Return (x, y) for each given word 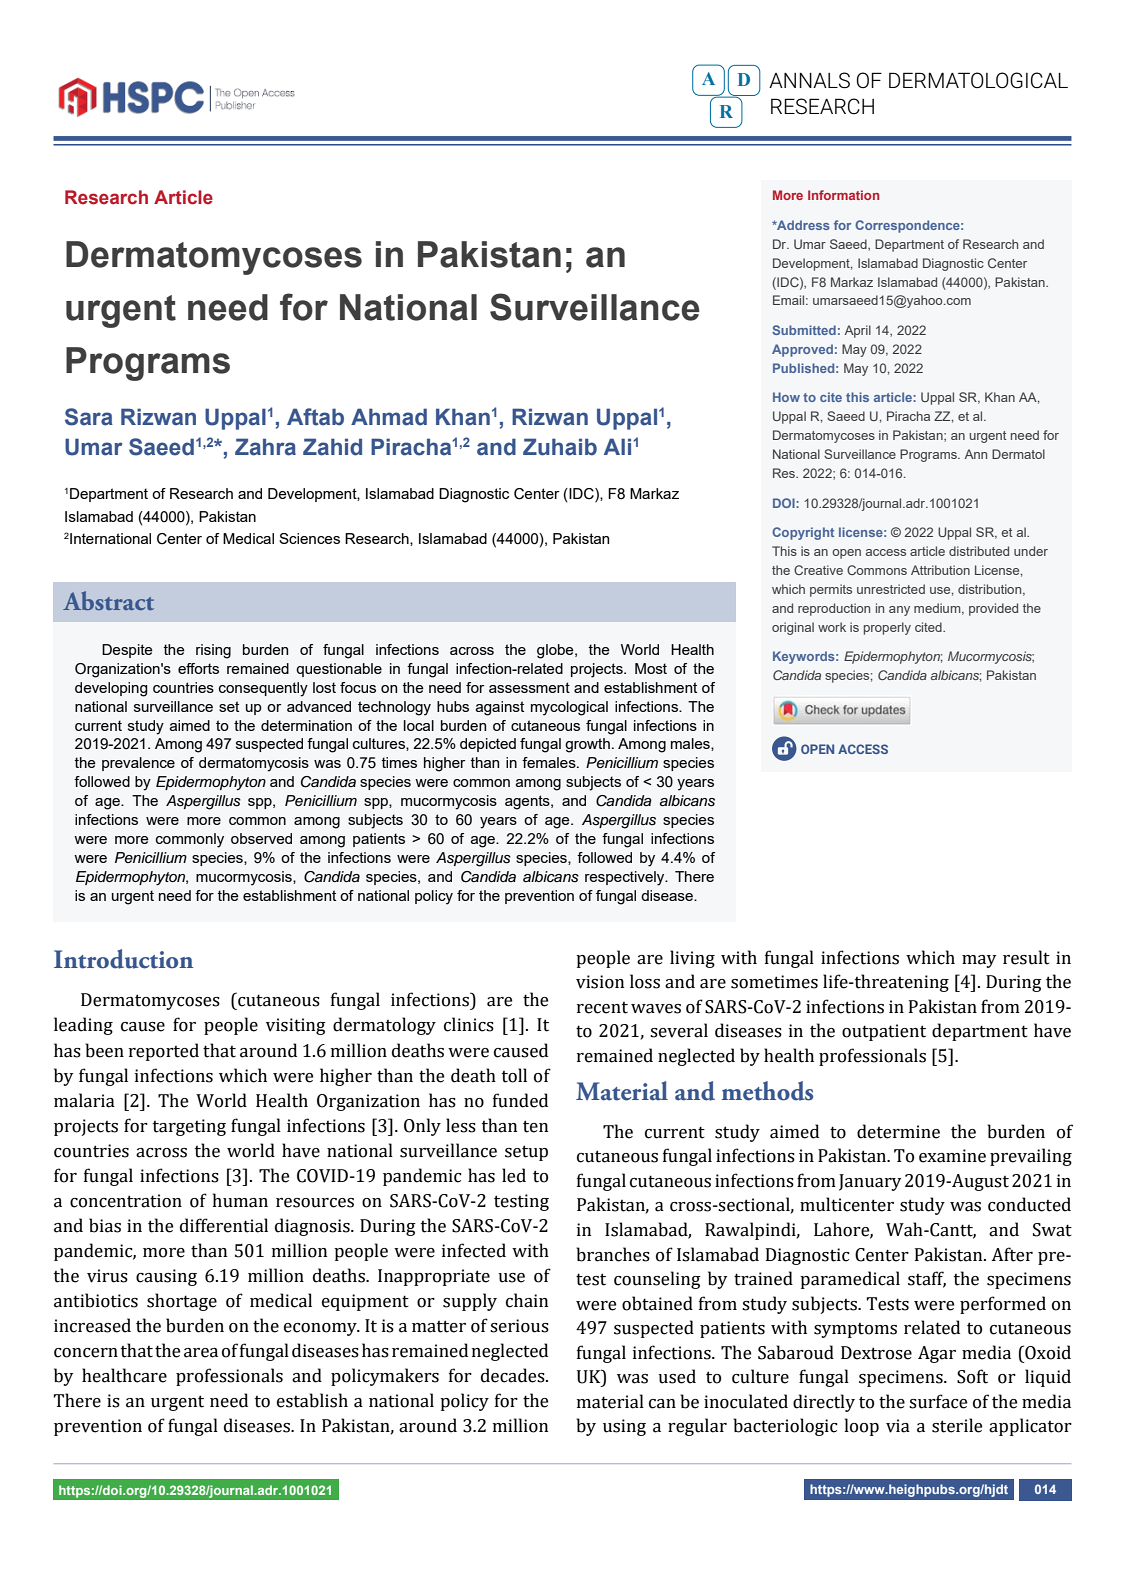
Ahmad (389, 417)
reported (164, 1052)
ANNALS (809, 80)
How (786, 397)
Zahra (265, 447)
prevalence (138, 764)
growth (587, 745)
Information (843, 195)
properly (887, 628)
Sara (89, 417)
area (201, 1353)
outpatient (884, 1032)
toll (514, 1075)
